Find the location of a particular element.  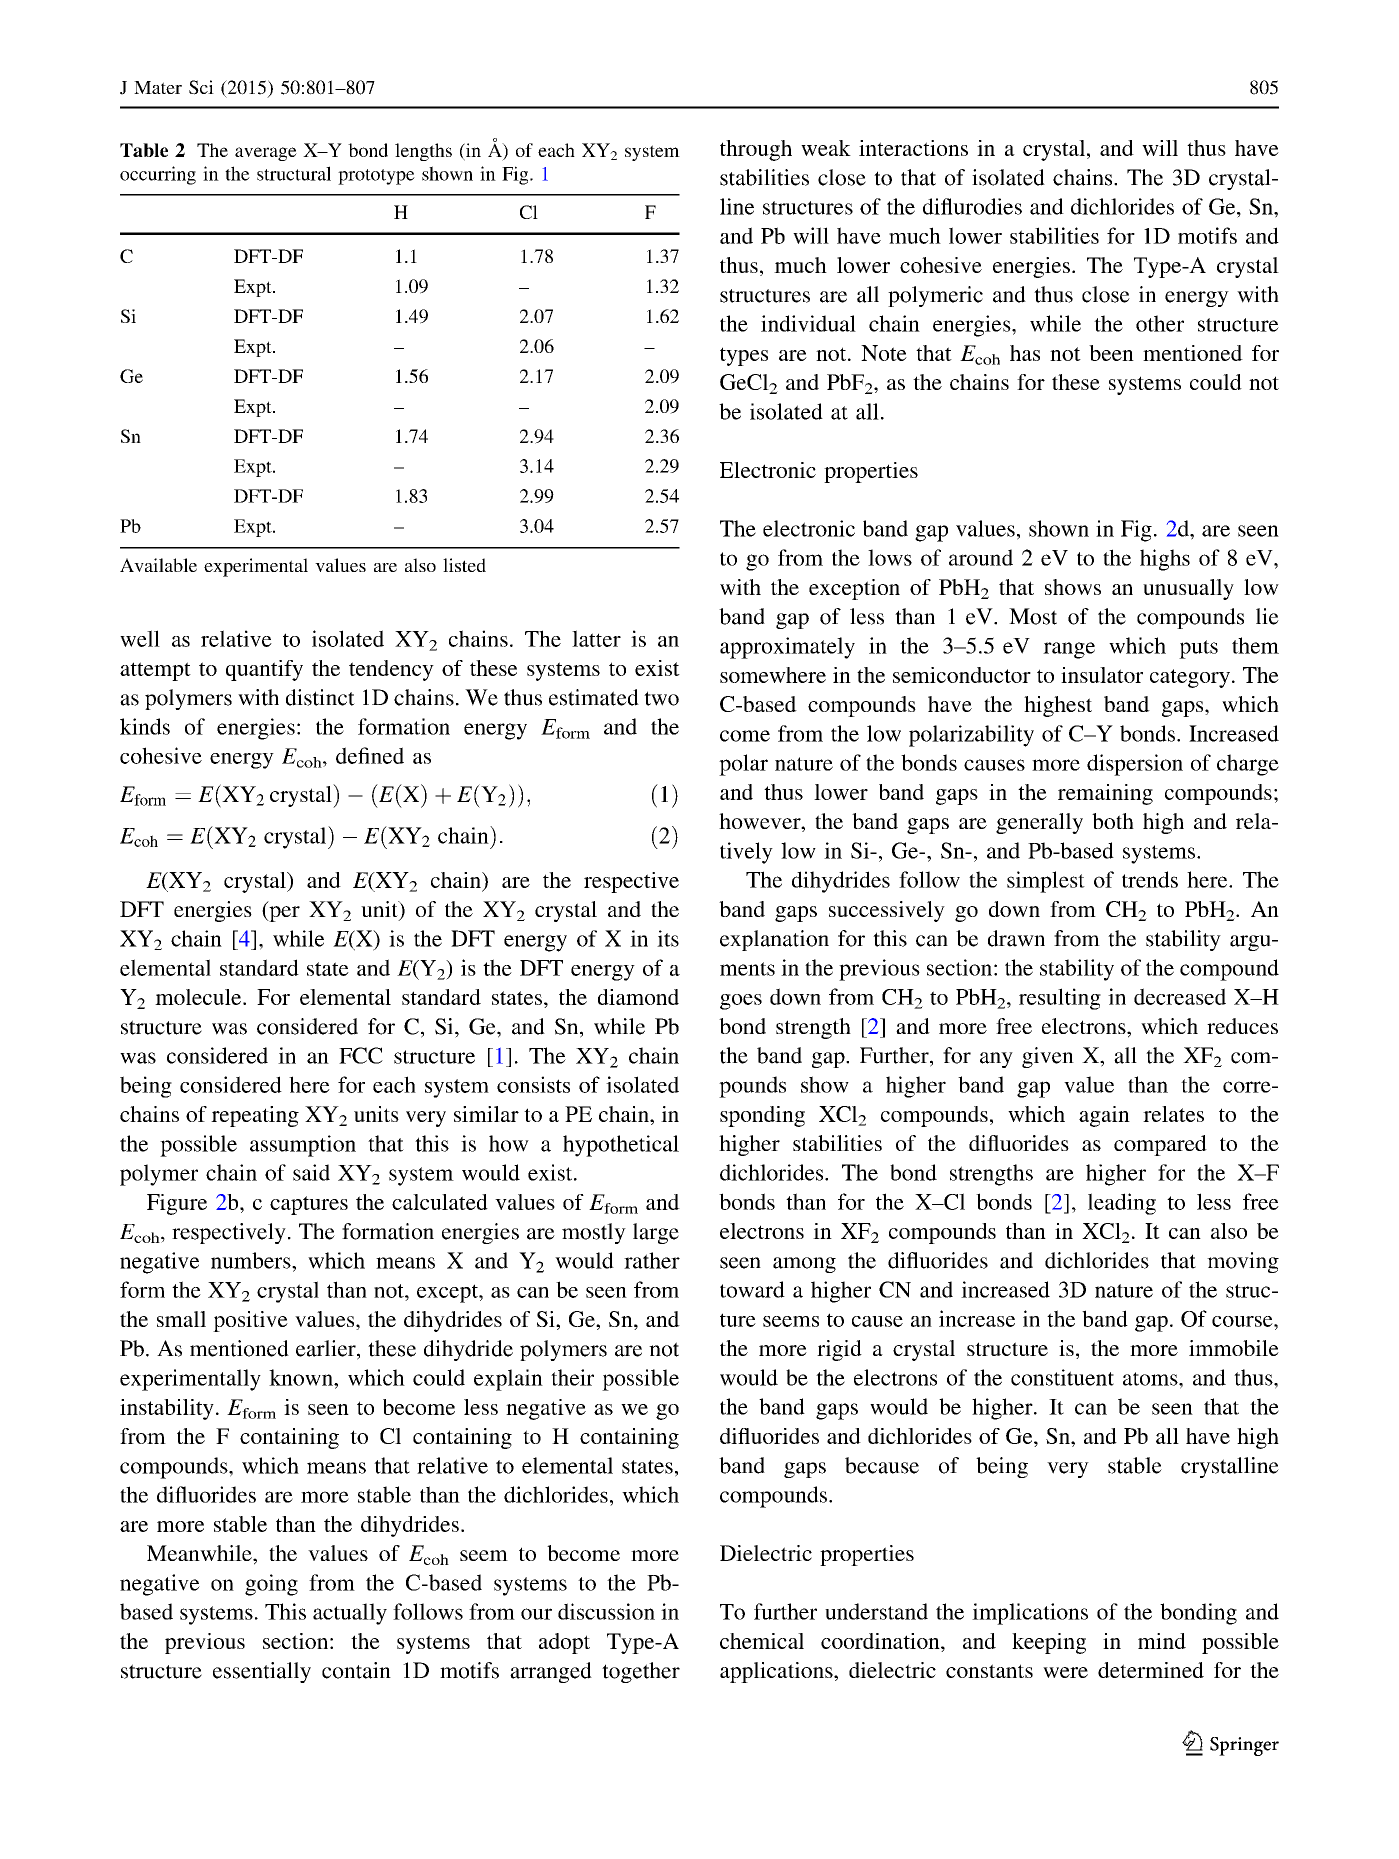

interactions is located at coordinates (913, 148).
